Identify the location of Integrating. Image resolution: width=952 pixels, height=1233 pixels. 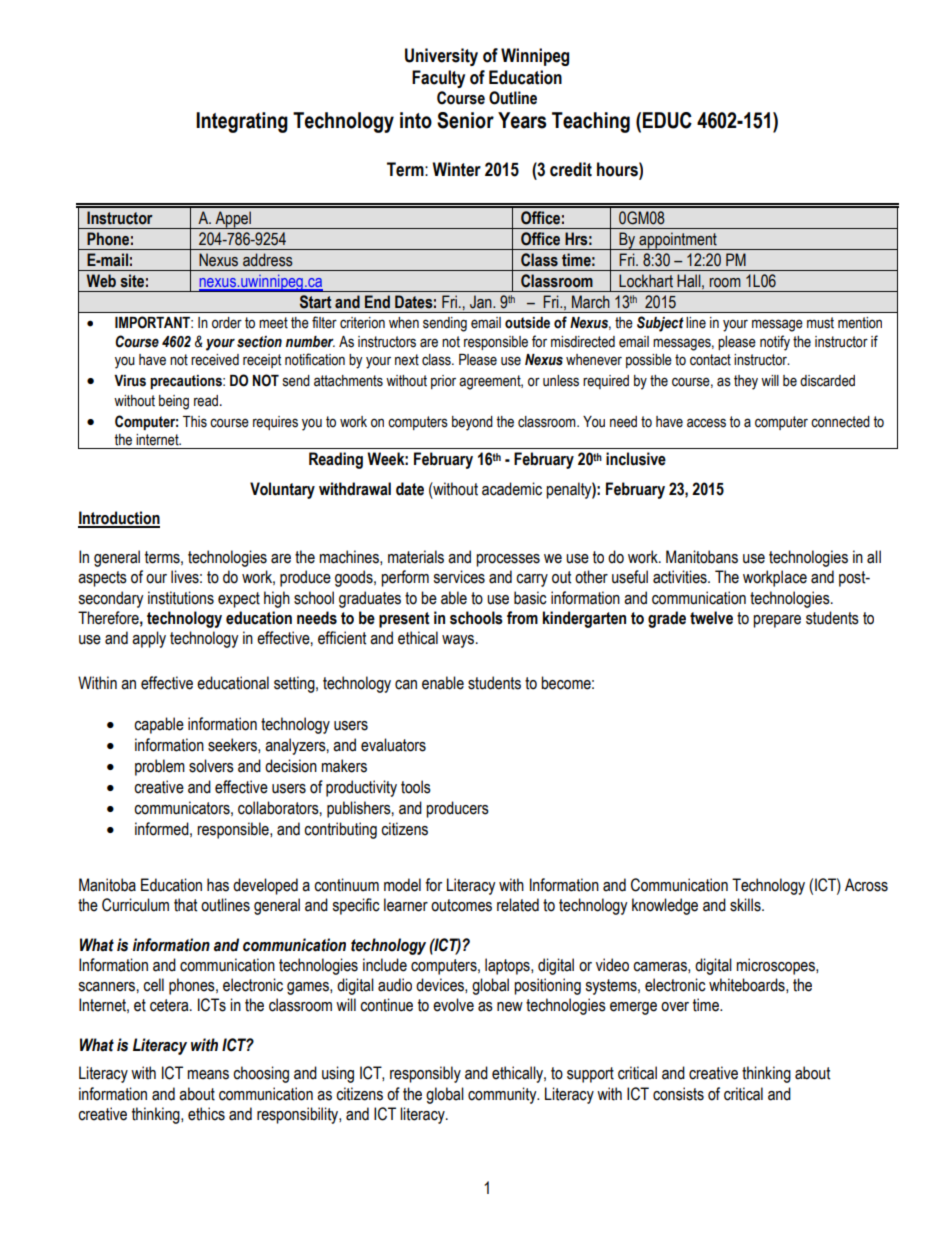
(242, 122).
